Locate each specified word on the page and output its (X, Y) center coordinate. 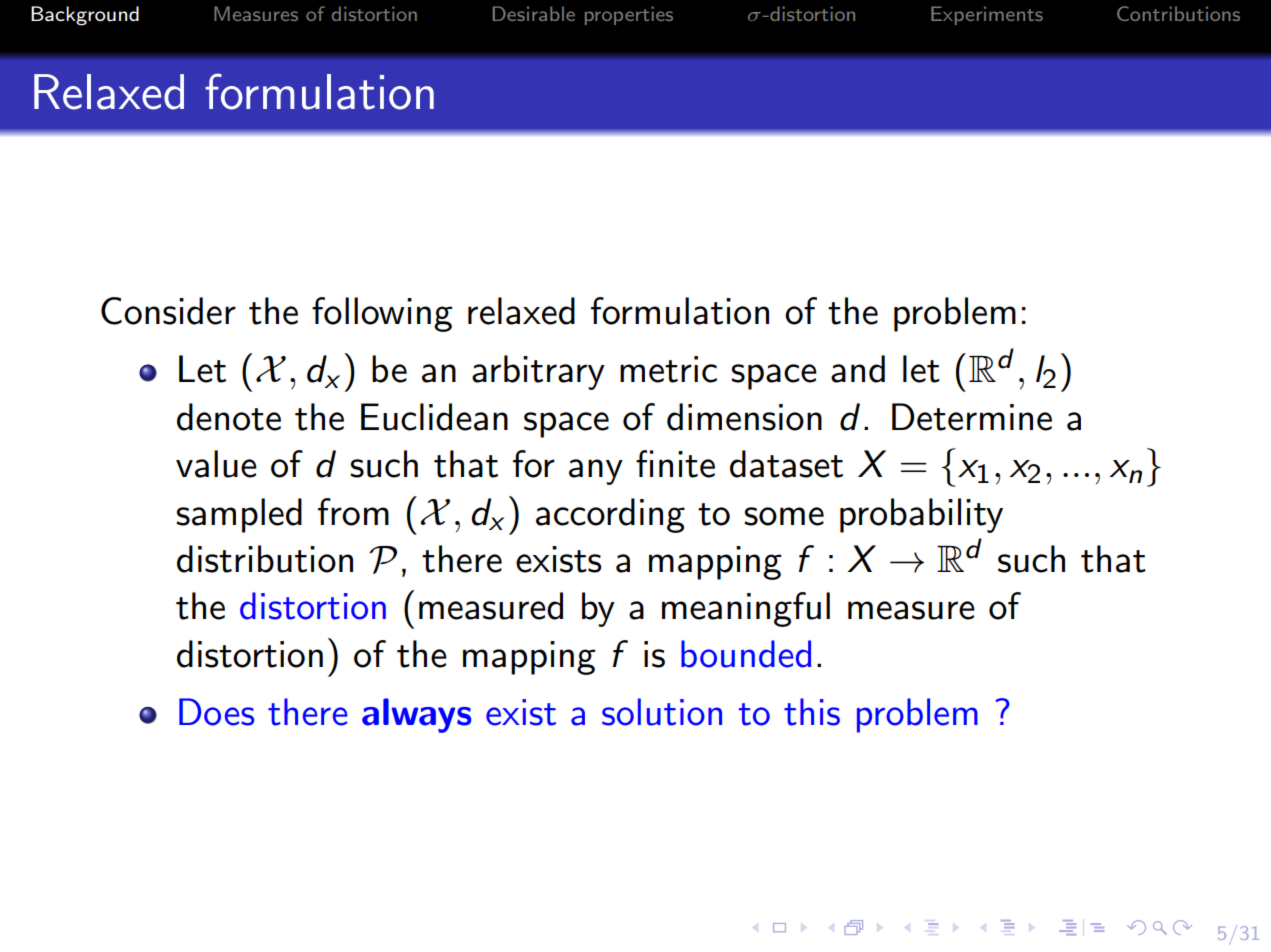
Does (216, 712)
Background (85, 16)
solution (662, 712)
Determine (972, 417)
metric (668, 369)
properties (629, 16)
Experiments (987, 15)
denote (229, 417)
